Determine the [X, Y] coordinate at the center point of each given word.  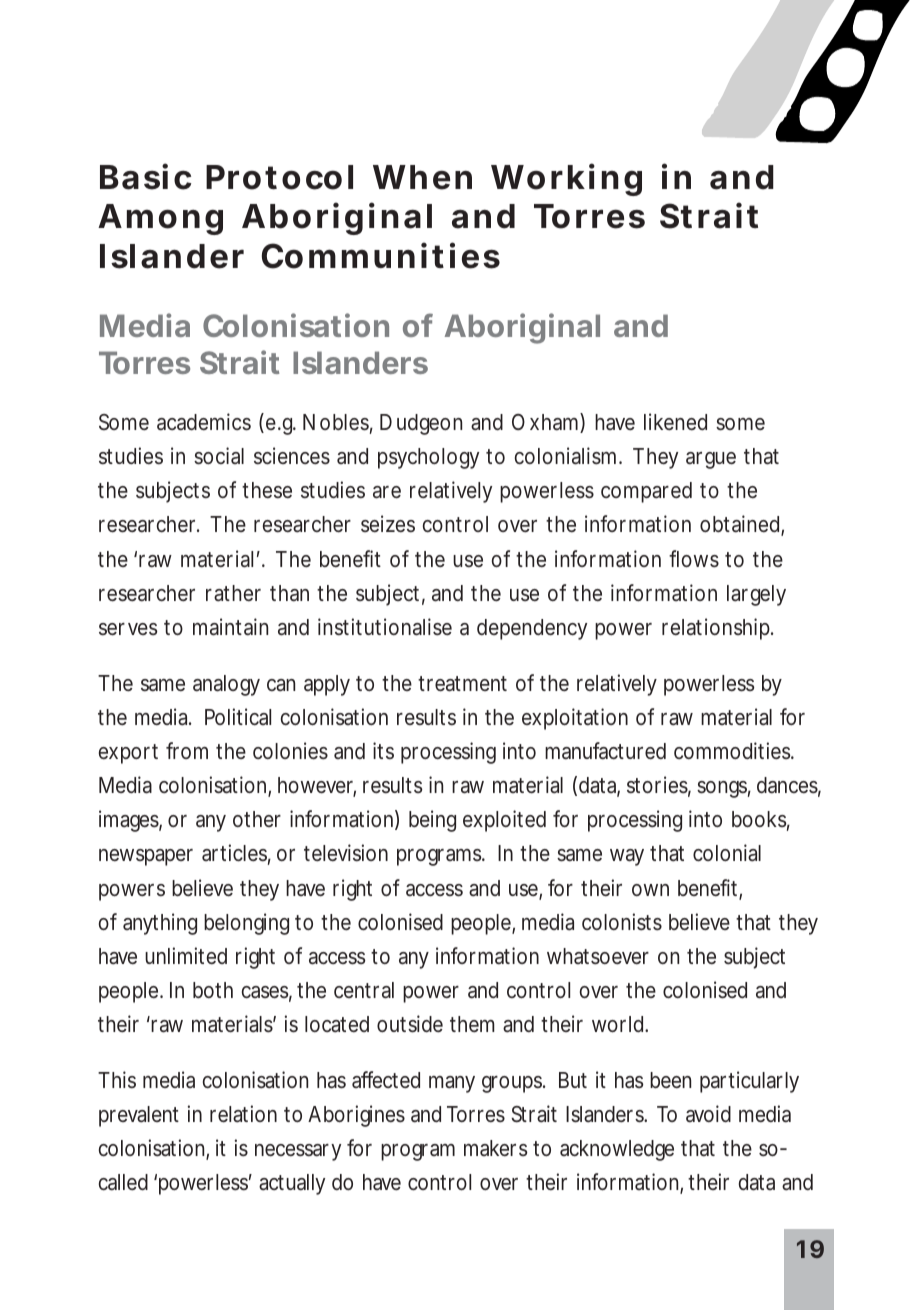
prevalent [139, 1116]
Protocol [279, 177]
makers [496, 1148]
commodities [733, 750]
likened [675, 421]
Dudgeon [421, 424]
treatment [462, 684]
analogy [226, 685]
